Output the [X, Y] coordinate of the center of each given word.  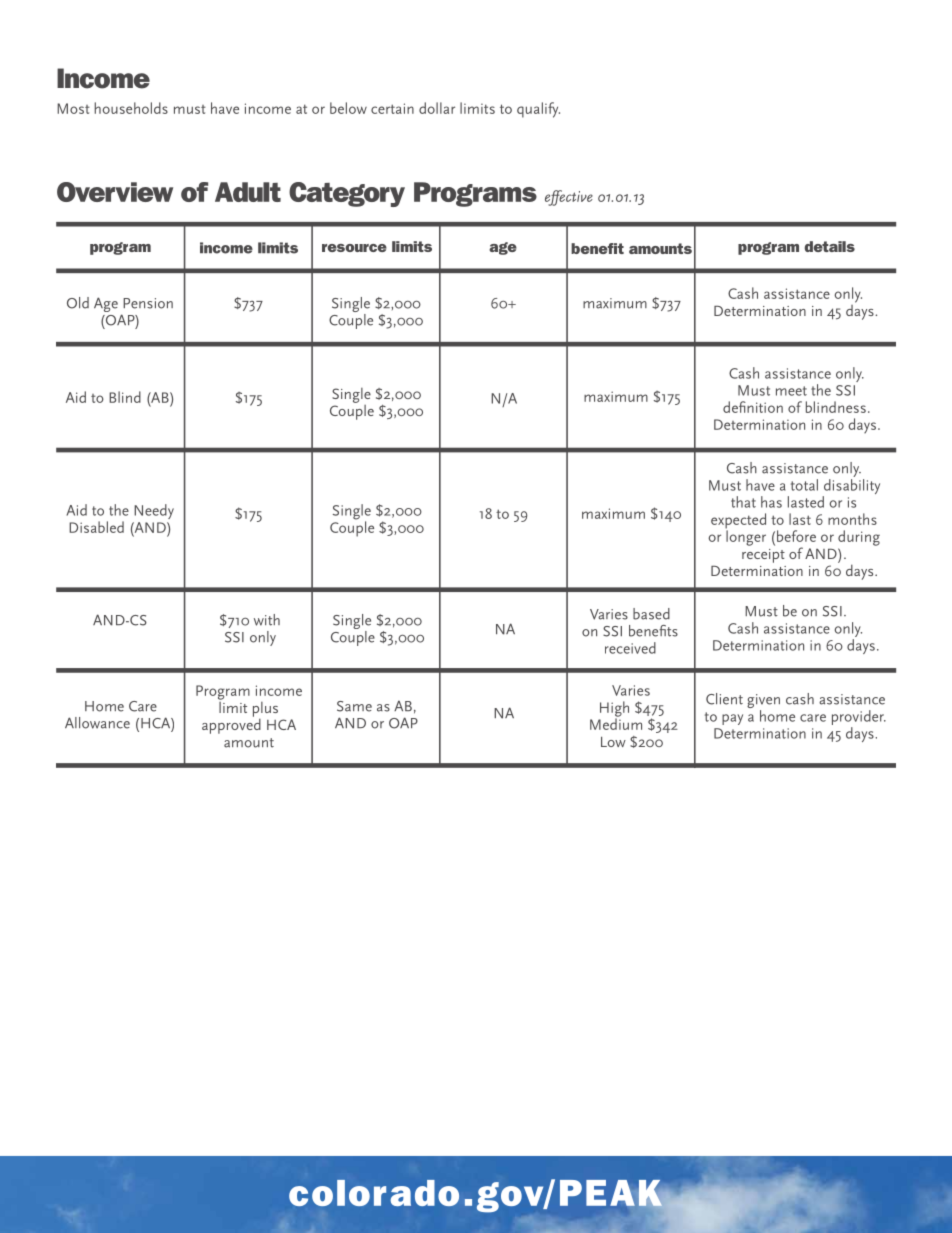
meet [791, 391]
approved [231, 725]
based [651, 614]
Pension [148, 303]
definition [753, 407]
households [131, 108]
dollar [437, 108]
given [763, 702]
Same [354, 706]
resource [354, 248]
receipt [763, 556]
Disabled [96, 527]
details [830, 246]
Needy [154, 511]
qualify [538, 110]
